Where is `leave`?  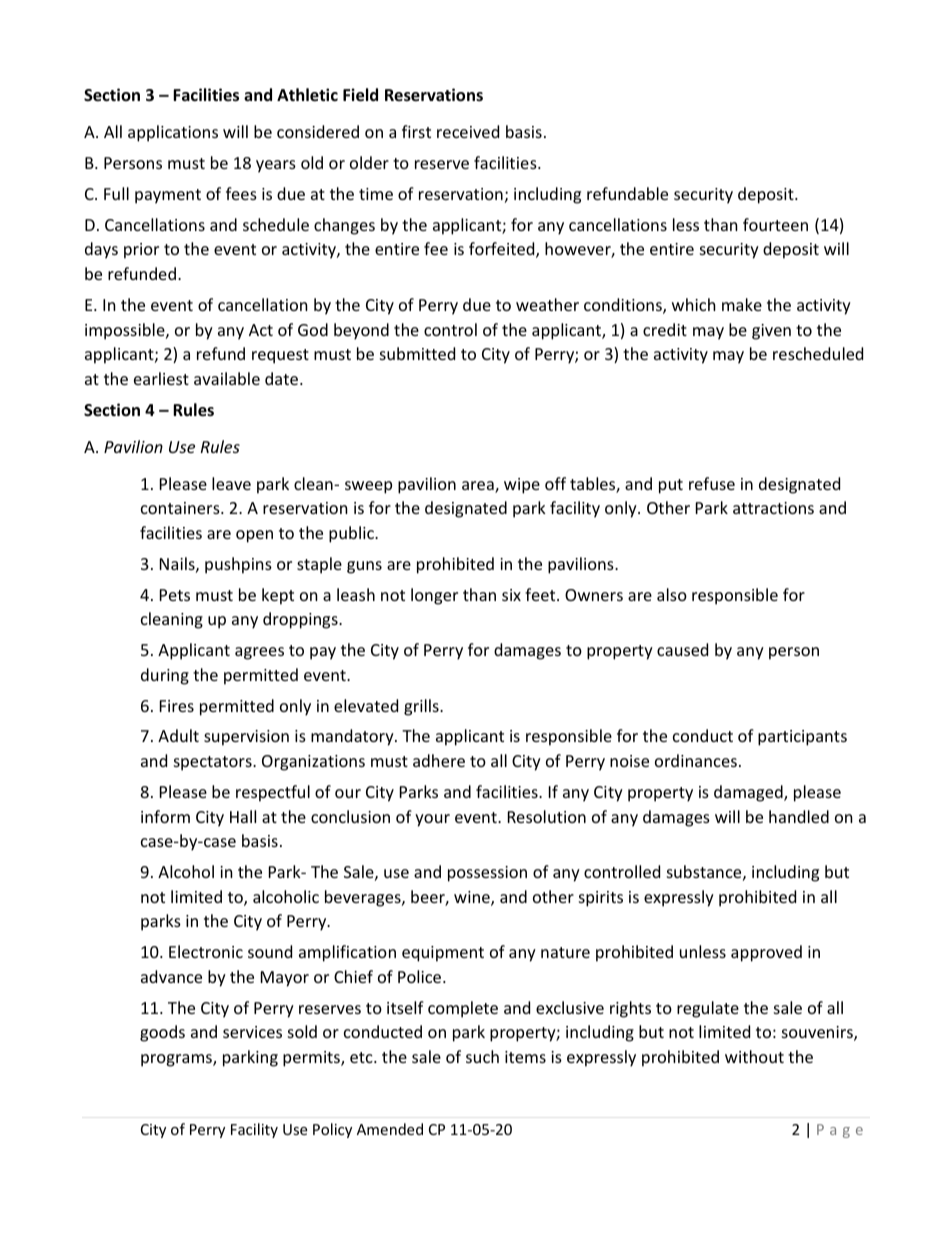 leave is located at coordinates (231, 483).
